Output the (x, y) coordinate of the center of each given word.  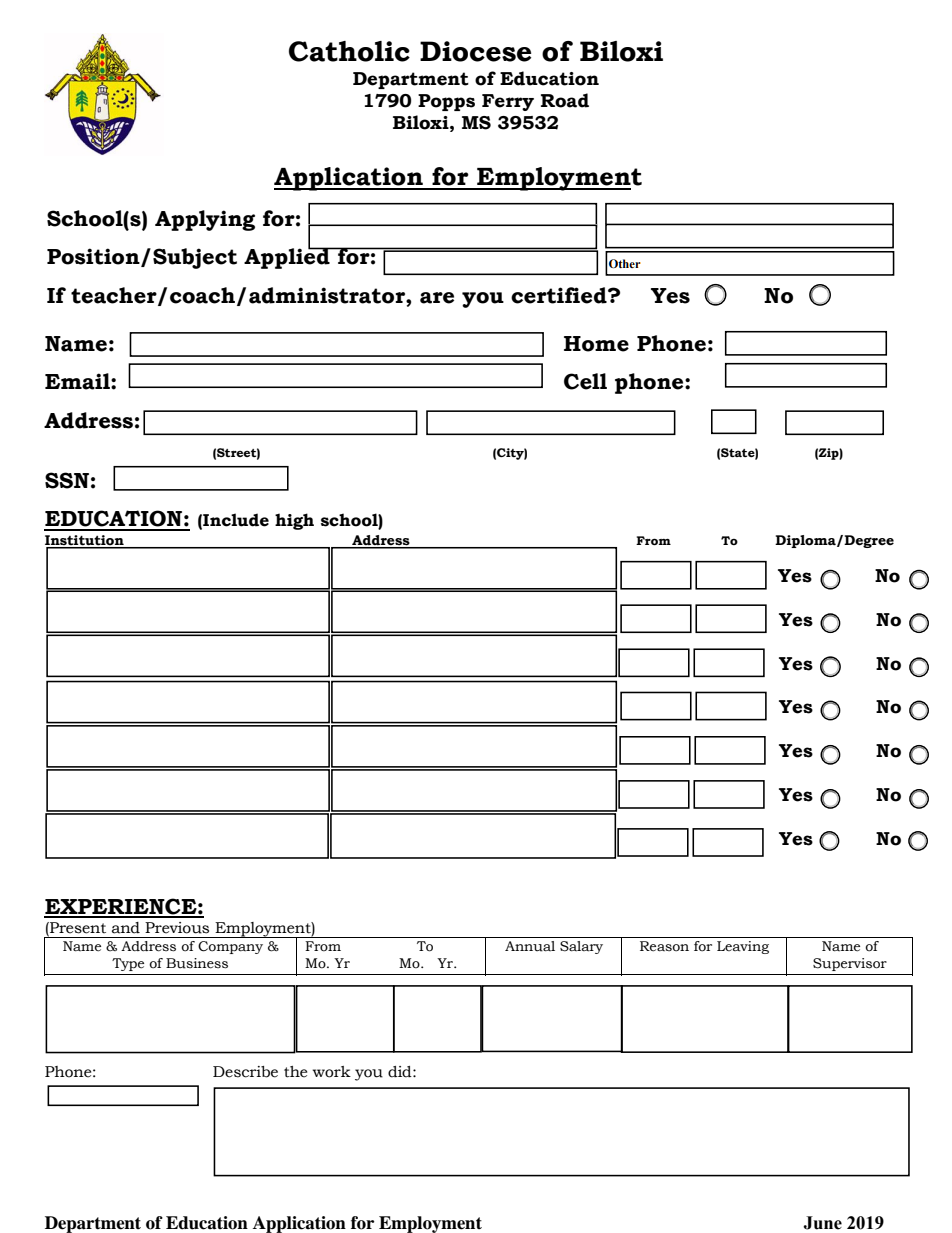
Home (596, 344)
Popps (446, 102)
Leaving (743, 947)
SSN (67, 480)
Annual (530, 946)
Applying (205, 220)
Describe (245, 1072)
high (294, 521)
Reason (664, 946)
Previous (177, 928)
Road (565, 100)
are (437, 298)
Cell (585, 381)
